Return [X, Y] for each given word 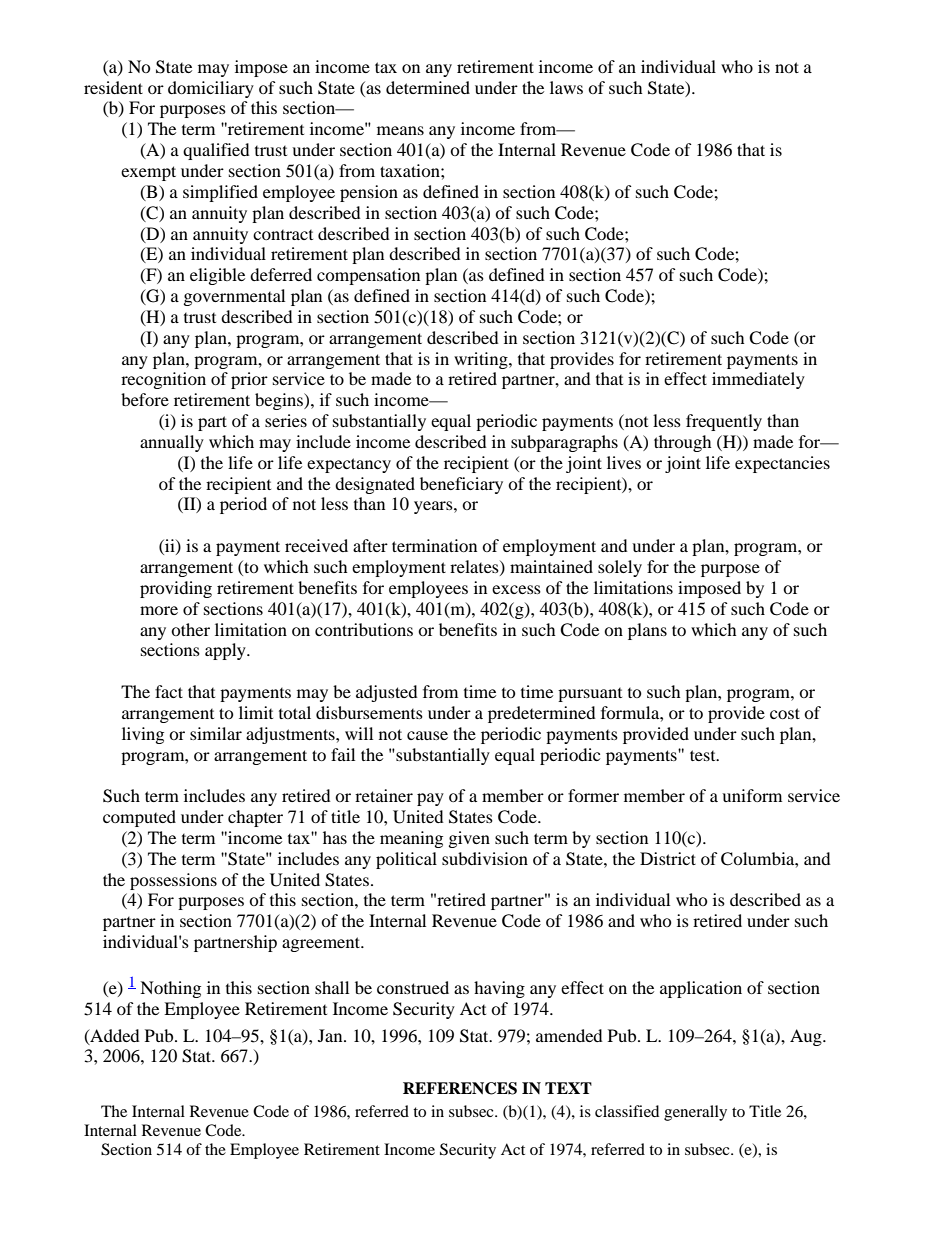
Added [114, 1036]
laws [566, 87]
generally [695, 1113]
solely [620, 568]
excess [516, 589]
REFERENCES [460, 1088]
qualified [216, 151]
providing [176, 589]
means [400, 130]
